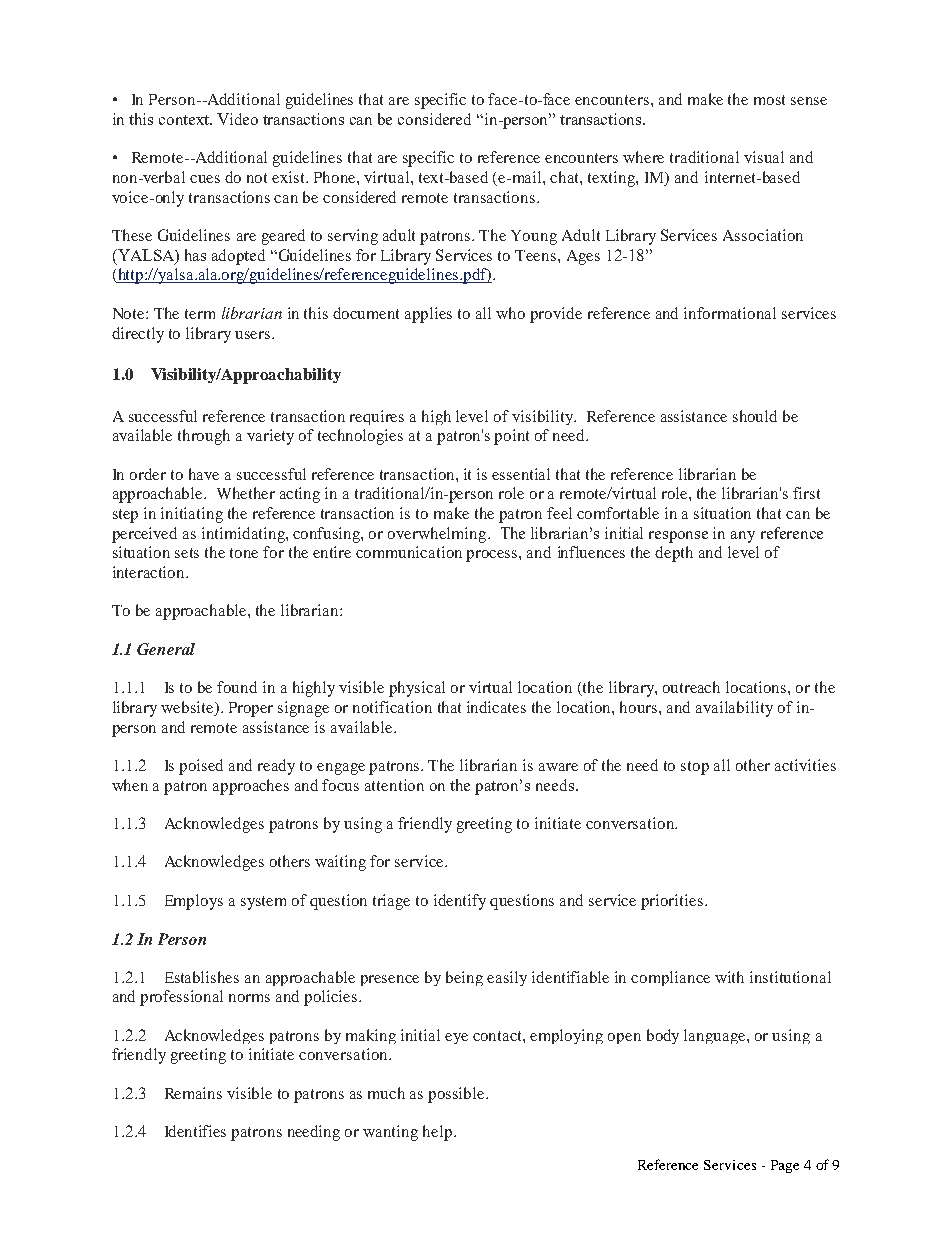 The width and height of the image is (952, 1233). What do you see at coordinates (166, 649) in the image?
I see `General` at bounding box center [166, 649].
